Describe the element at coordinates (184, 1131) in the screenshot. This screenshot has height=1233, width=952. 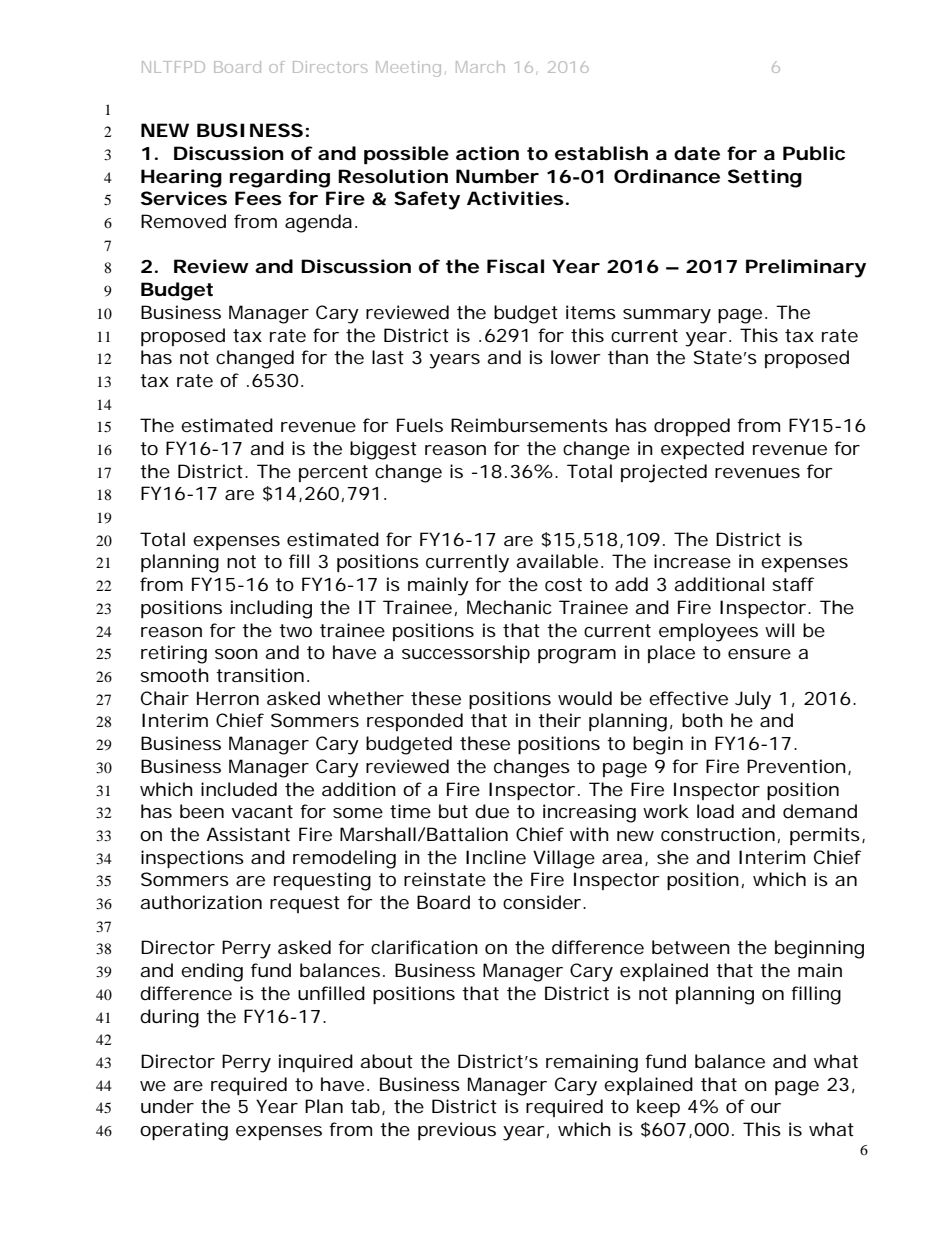
I see `operating` at that location.
